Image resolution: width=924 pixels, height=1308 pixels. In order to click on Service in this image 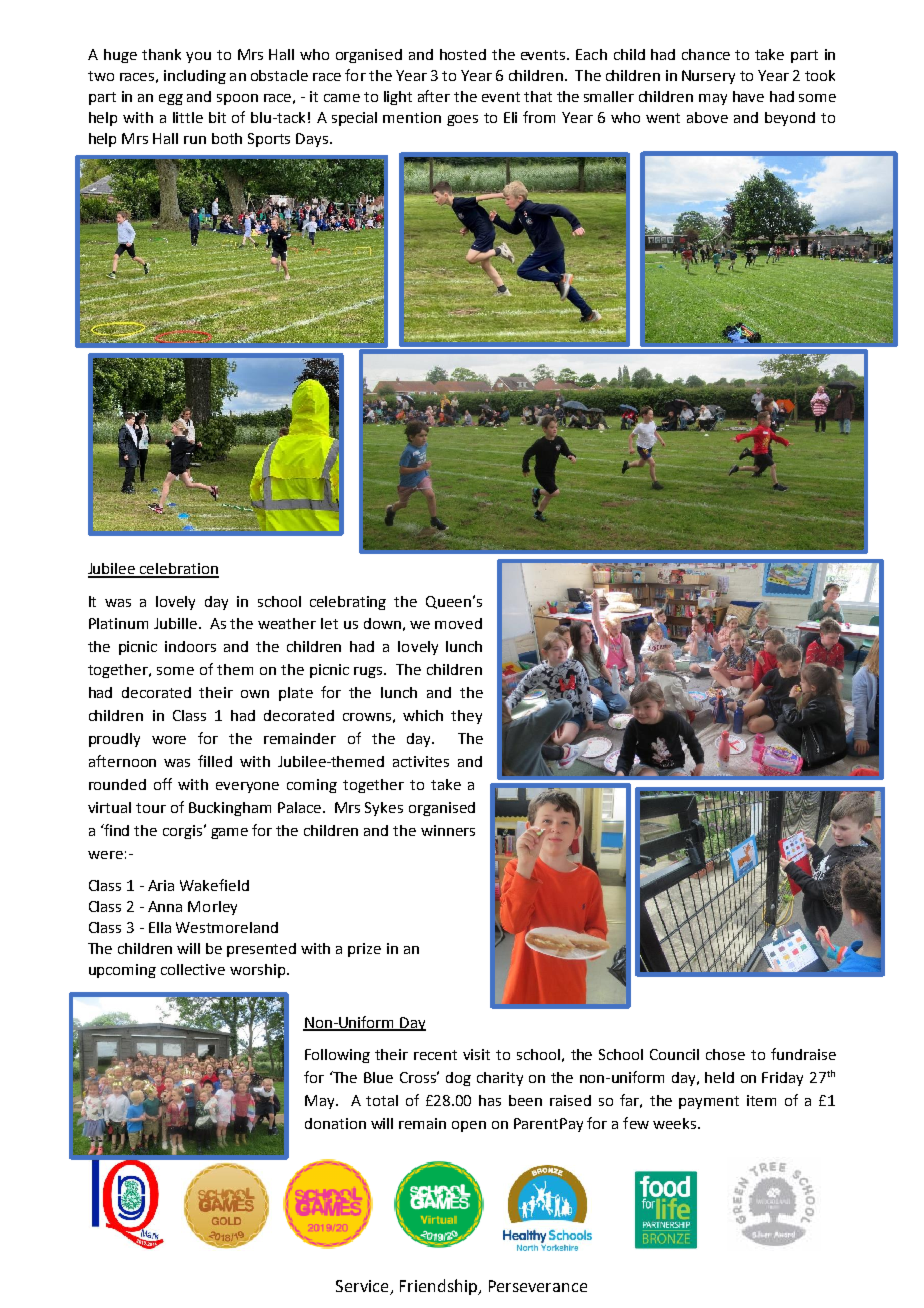, I will do `click(362, 1286)`.
